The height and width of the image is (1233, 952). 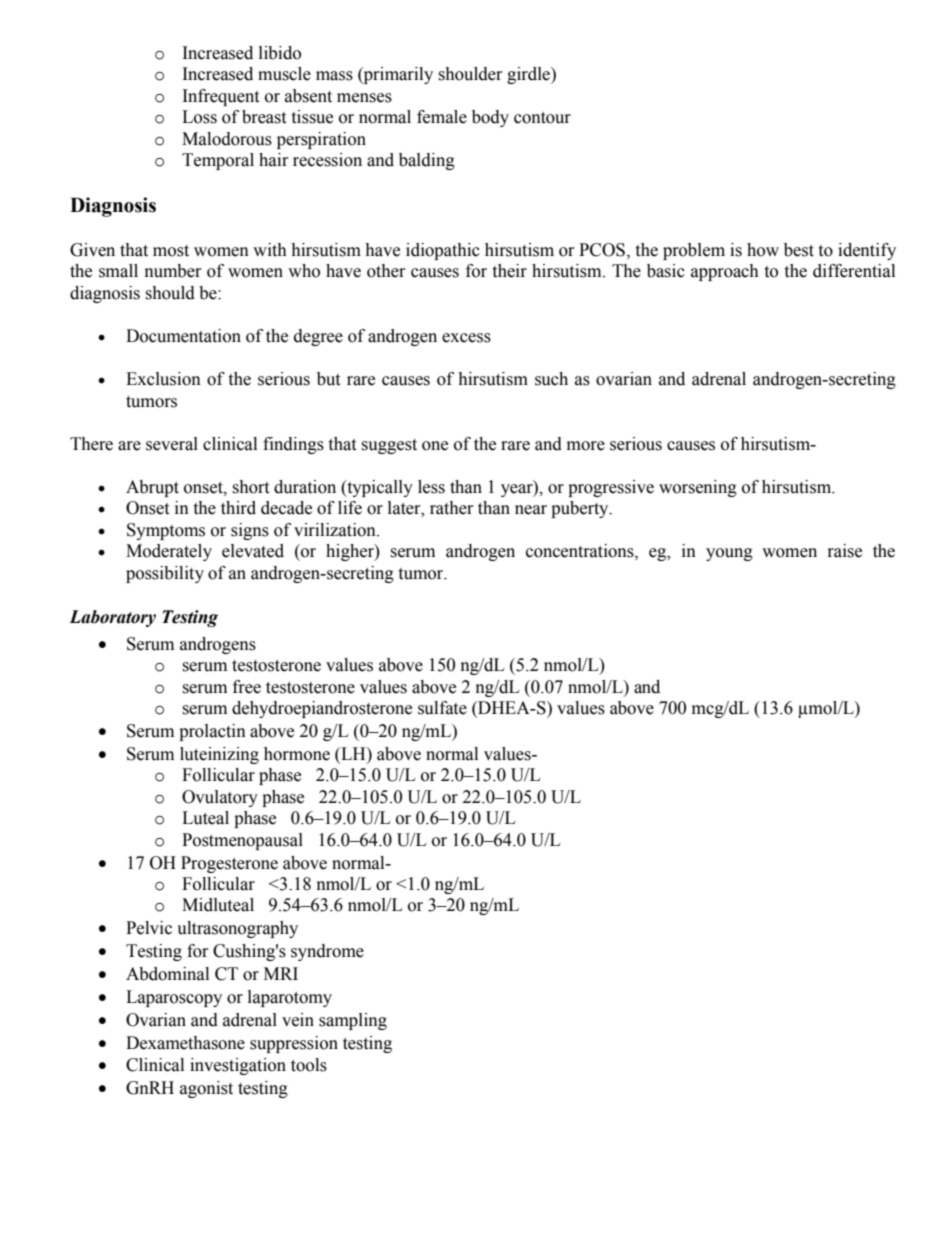 I want to click on Dexamethasone, so click(x=185, y=1043).
